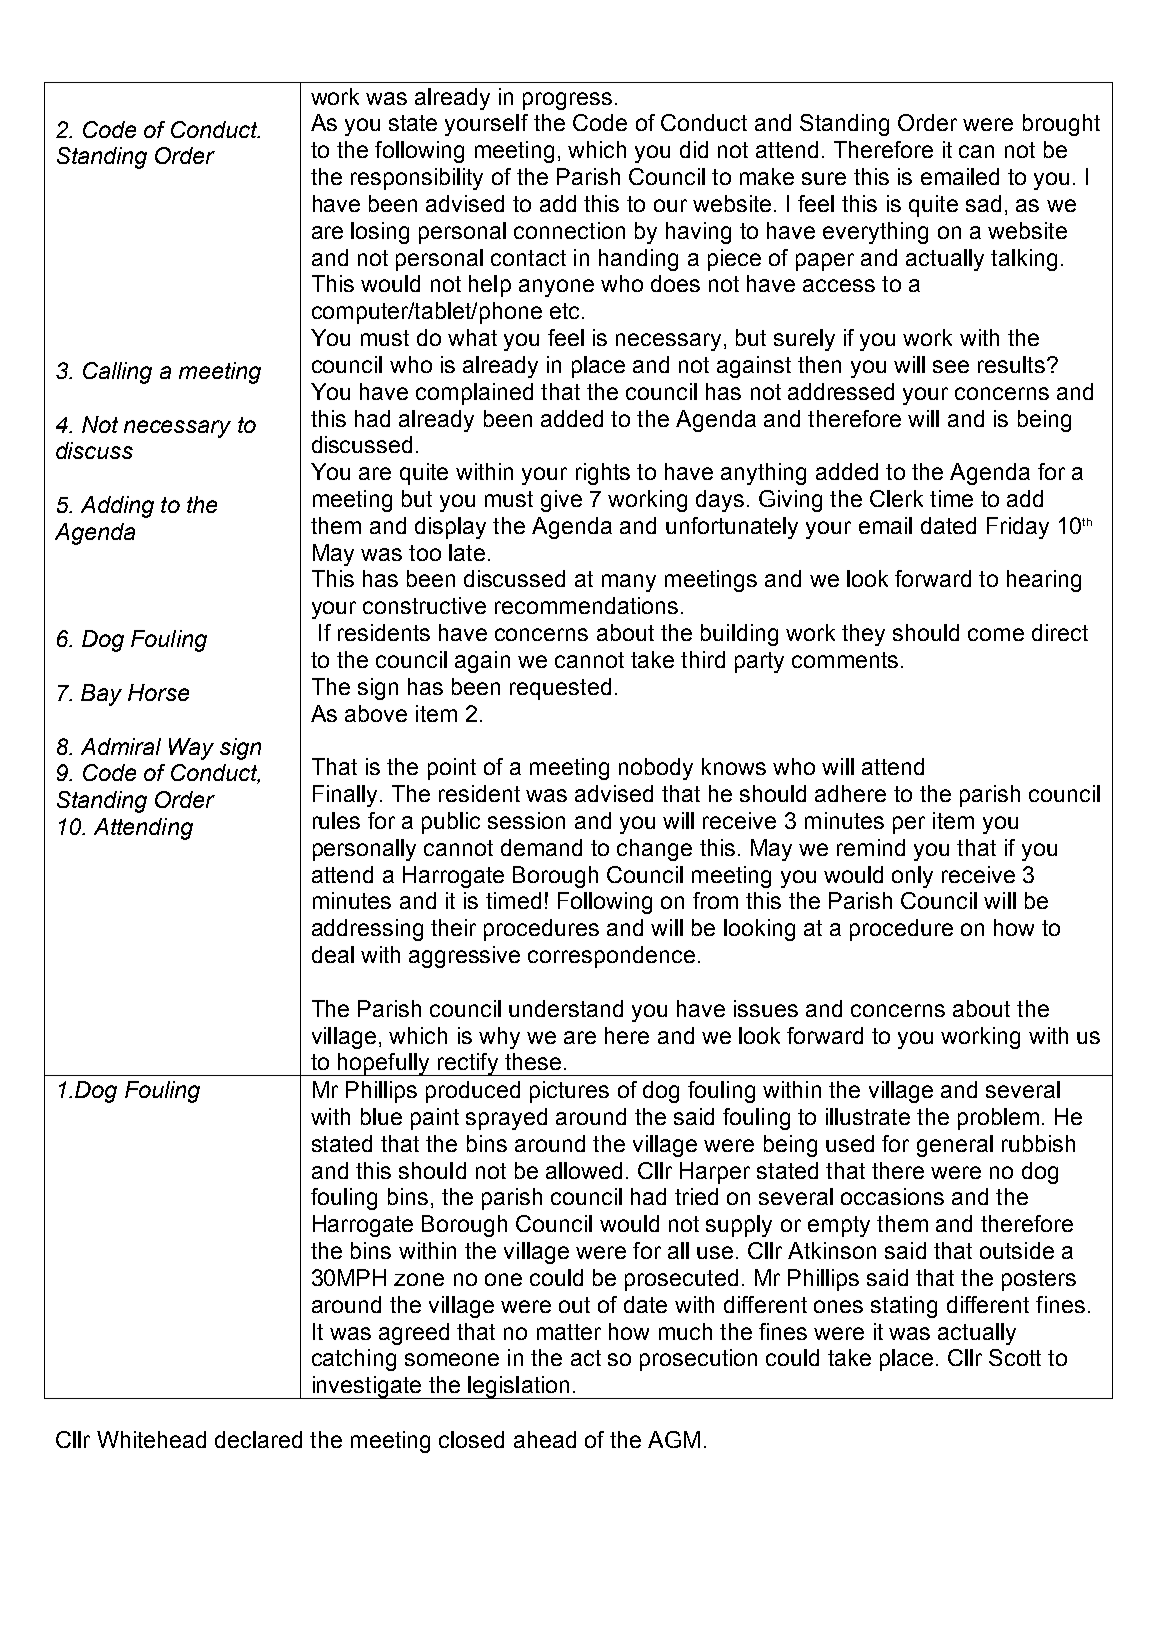 This document has width=1157, height=1635. What do you see at coordinates (983, 203) in the document?
I see `sad` at bounding box center [983, 203].
